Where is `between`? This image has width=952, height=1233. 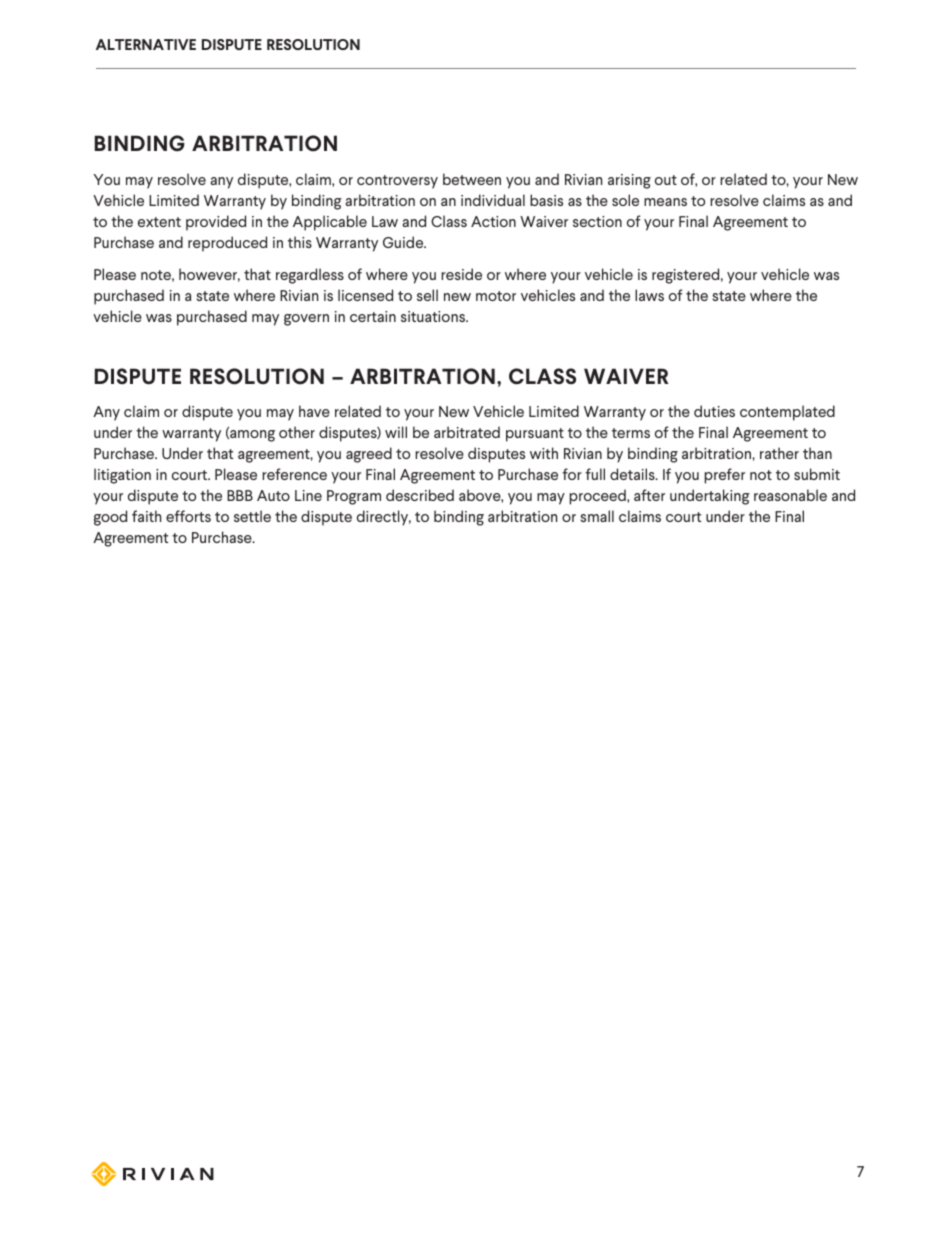 between is located at coordinates (472, 179).
